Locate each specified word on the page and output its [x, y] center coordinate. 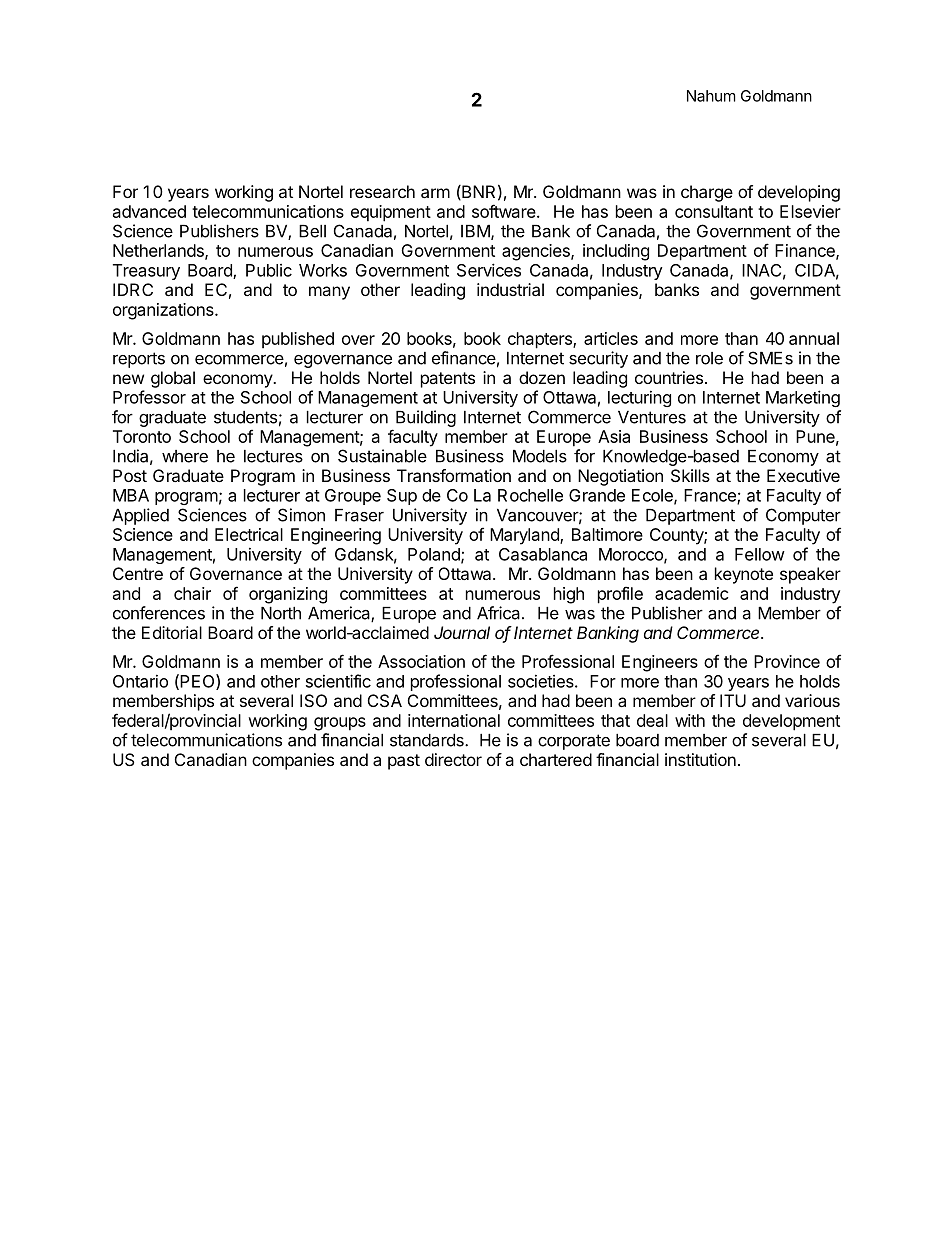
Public [269, 270]
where [185, 456]
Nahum [711, 96]
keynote [744, 575]
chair [192, 593]
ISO [313, 700]
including [616, 252]
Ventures [652, 417]
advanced [149, 211]
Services [489, 270]
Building [426, 418]
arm [435, 193]
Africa [498, 613]
